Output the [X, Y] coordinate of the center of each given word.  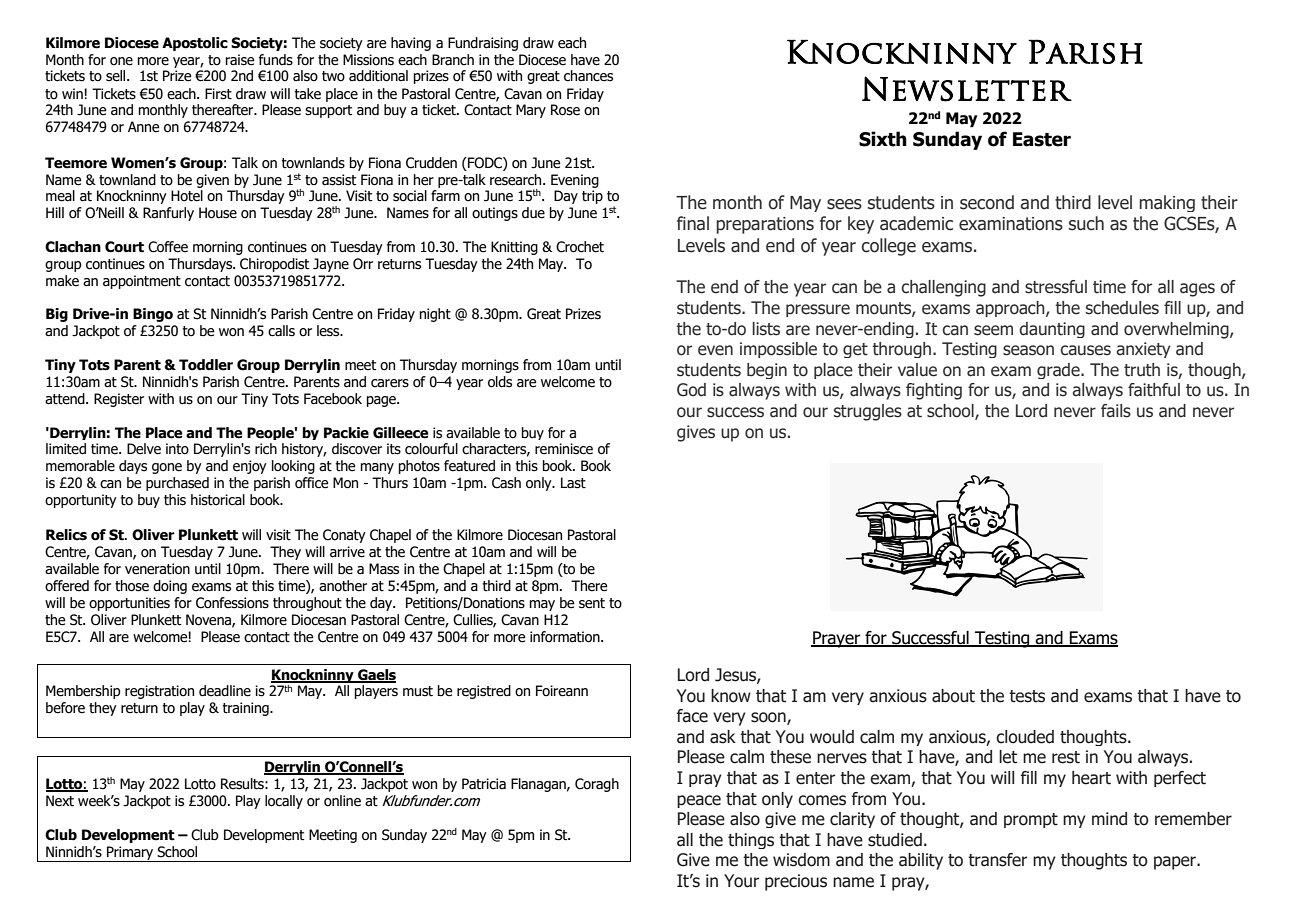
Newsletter [967, 89]
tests [1027, 696]
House [218, 213]
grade [1059, 371]
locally [284, 802]
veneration [157, 569]
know [731, 696]
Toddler [206, 365]
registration [159, 692]
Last [573, 483]
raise [240, 60]
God [691, 390]
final [693, 223]
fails [1116, 411]
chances [588, 76]
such [1086, 223]
